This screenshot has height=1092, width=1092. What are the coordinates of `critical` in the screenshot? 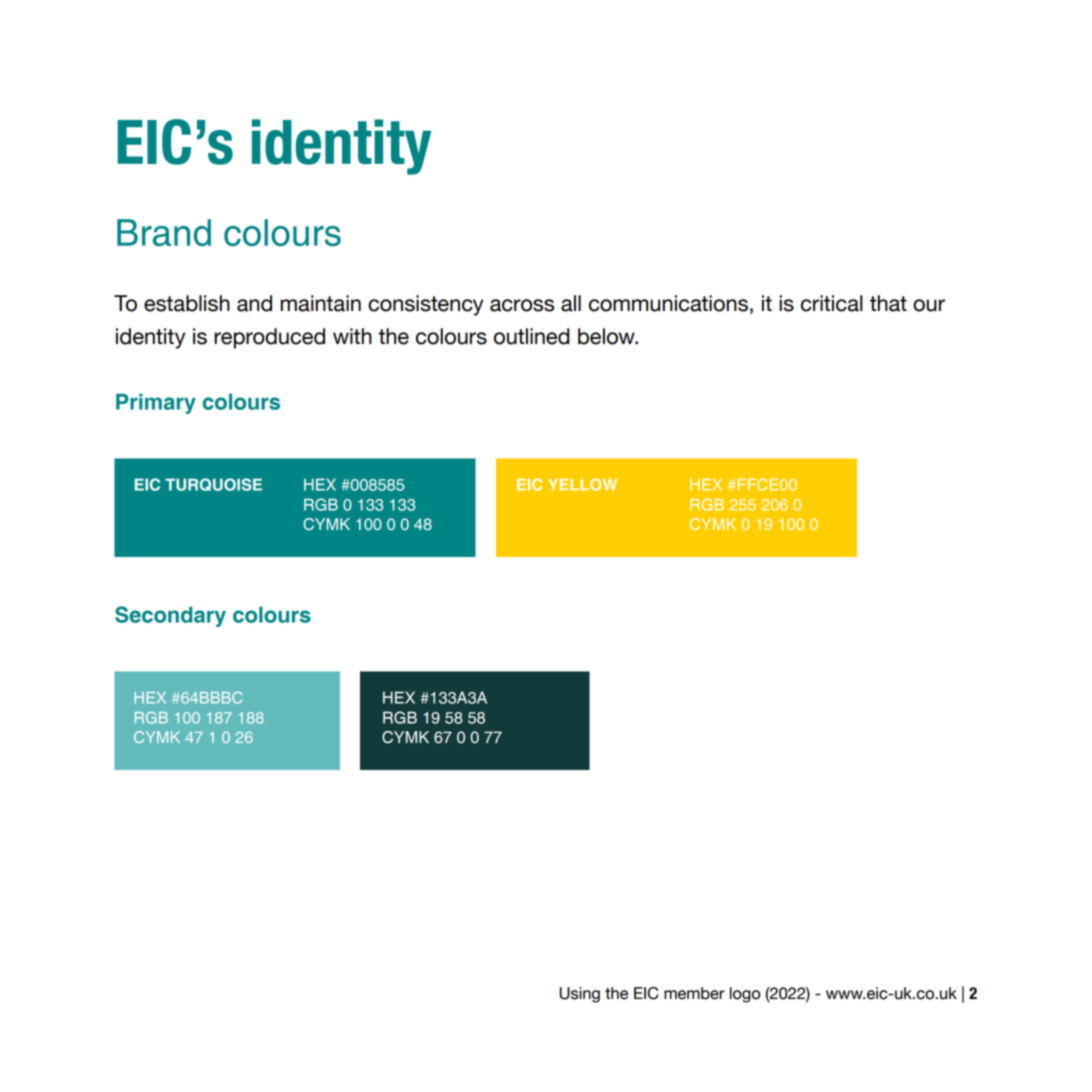 It's located at (832, 303).
